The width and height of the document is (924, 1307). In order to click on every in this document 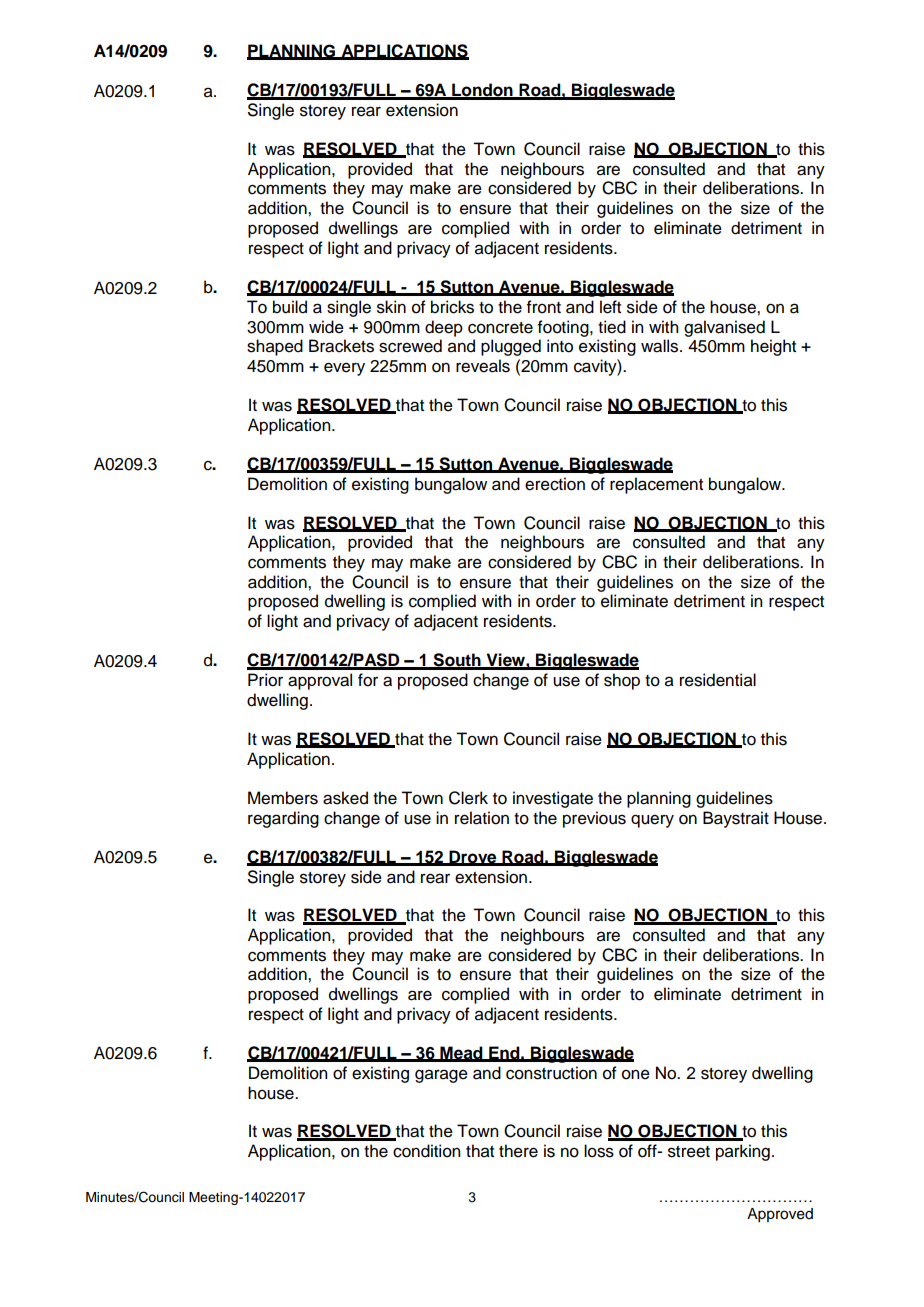, I will do `click(344, 369)`.
